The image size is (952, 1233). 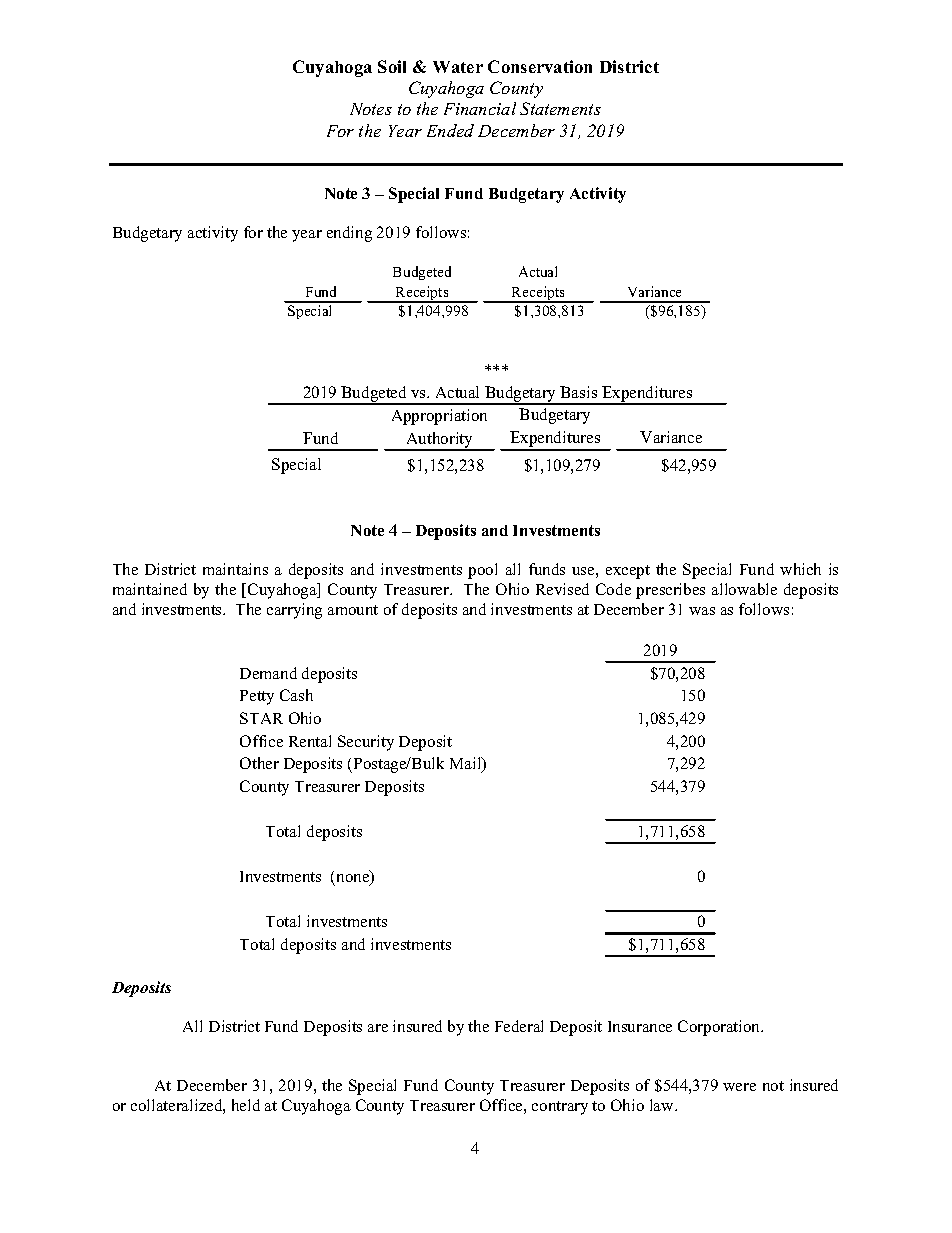 What do you see at coordinates (739, 1087) in the screenshot?
I see `were` at bounding box center [739, 1087].
